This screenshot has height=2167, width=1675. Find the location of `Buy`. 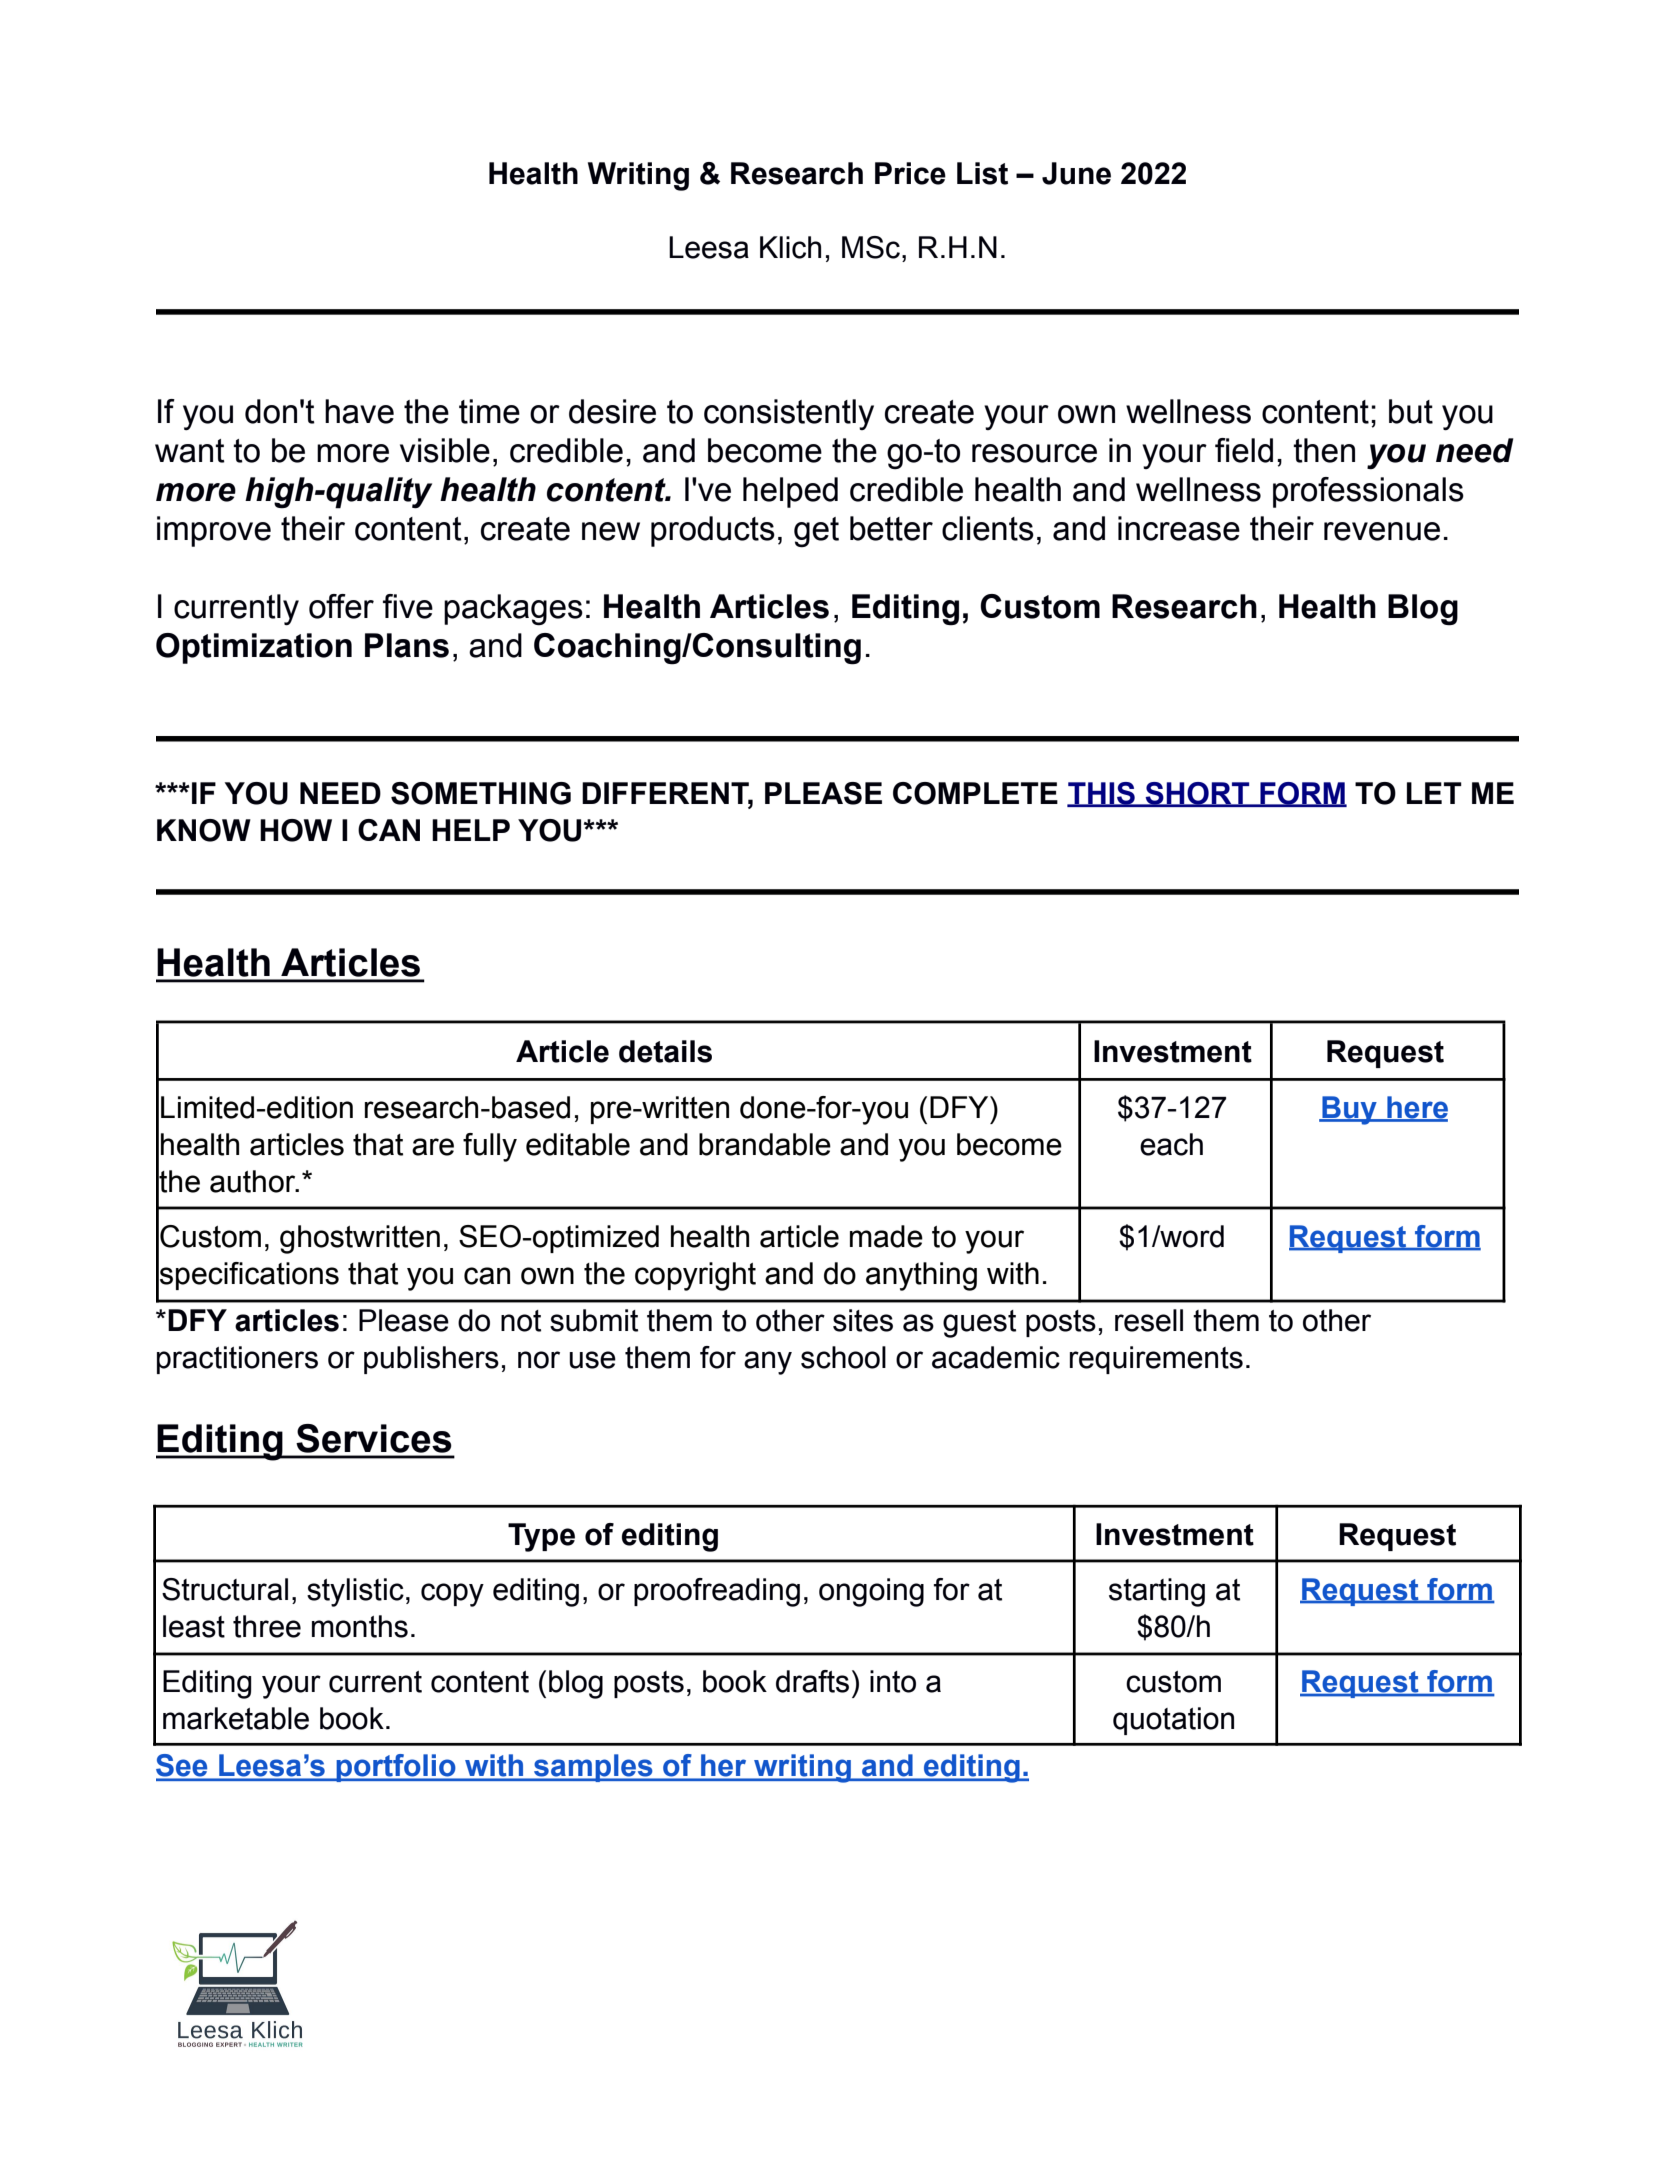

Buy is located at coordinates (1349, 1110).
